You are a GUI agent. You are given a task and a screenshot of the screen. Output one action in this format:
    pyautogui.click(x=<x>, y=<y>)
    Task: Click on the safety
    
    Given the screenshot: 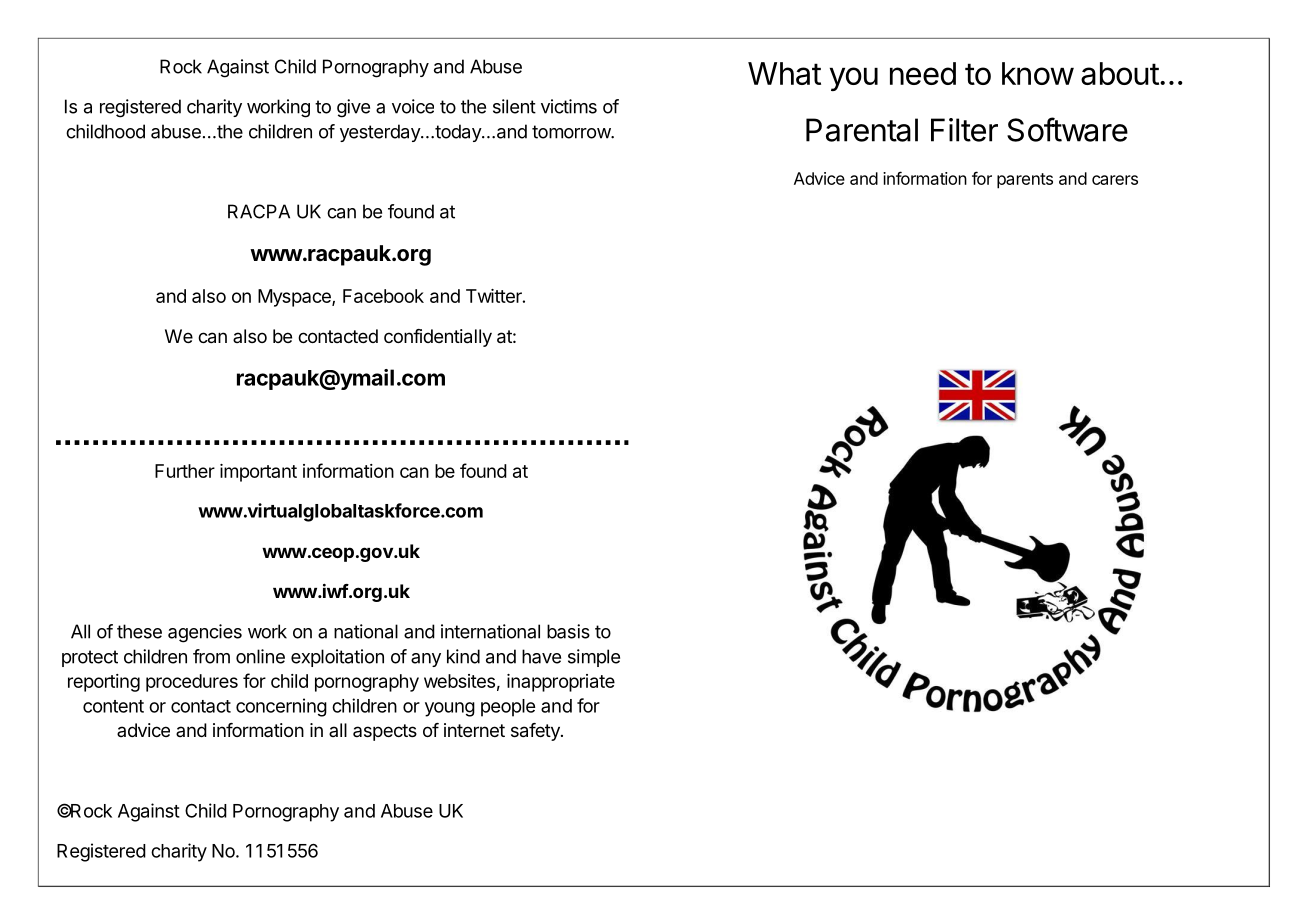 What is the action you would take?
    pyautogui.click(x=536, y=732)
